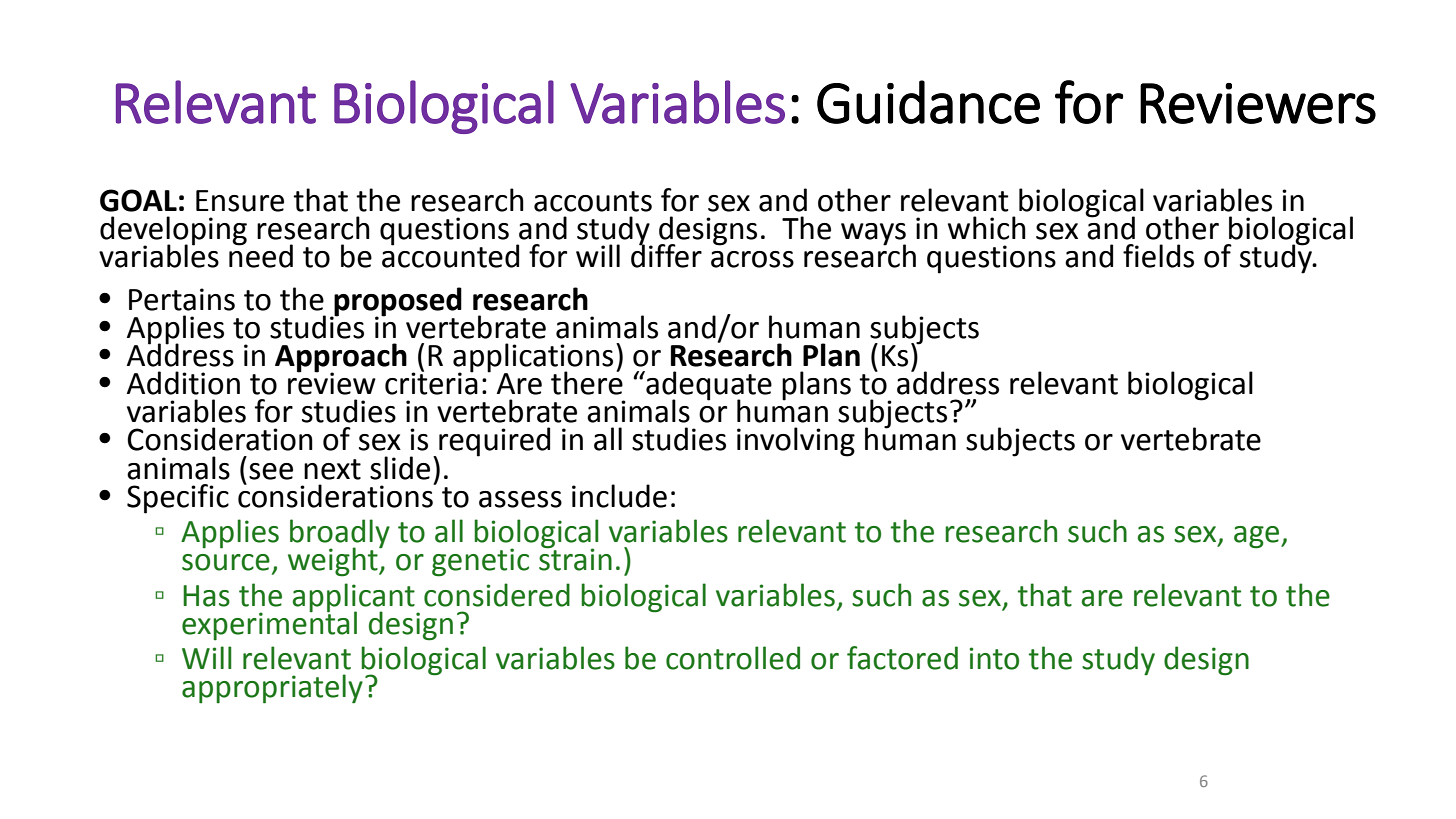  What do you see at coordinates (987, 228) in the screenshot?
I see `which` at bounding box center [987, 228].
